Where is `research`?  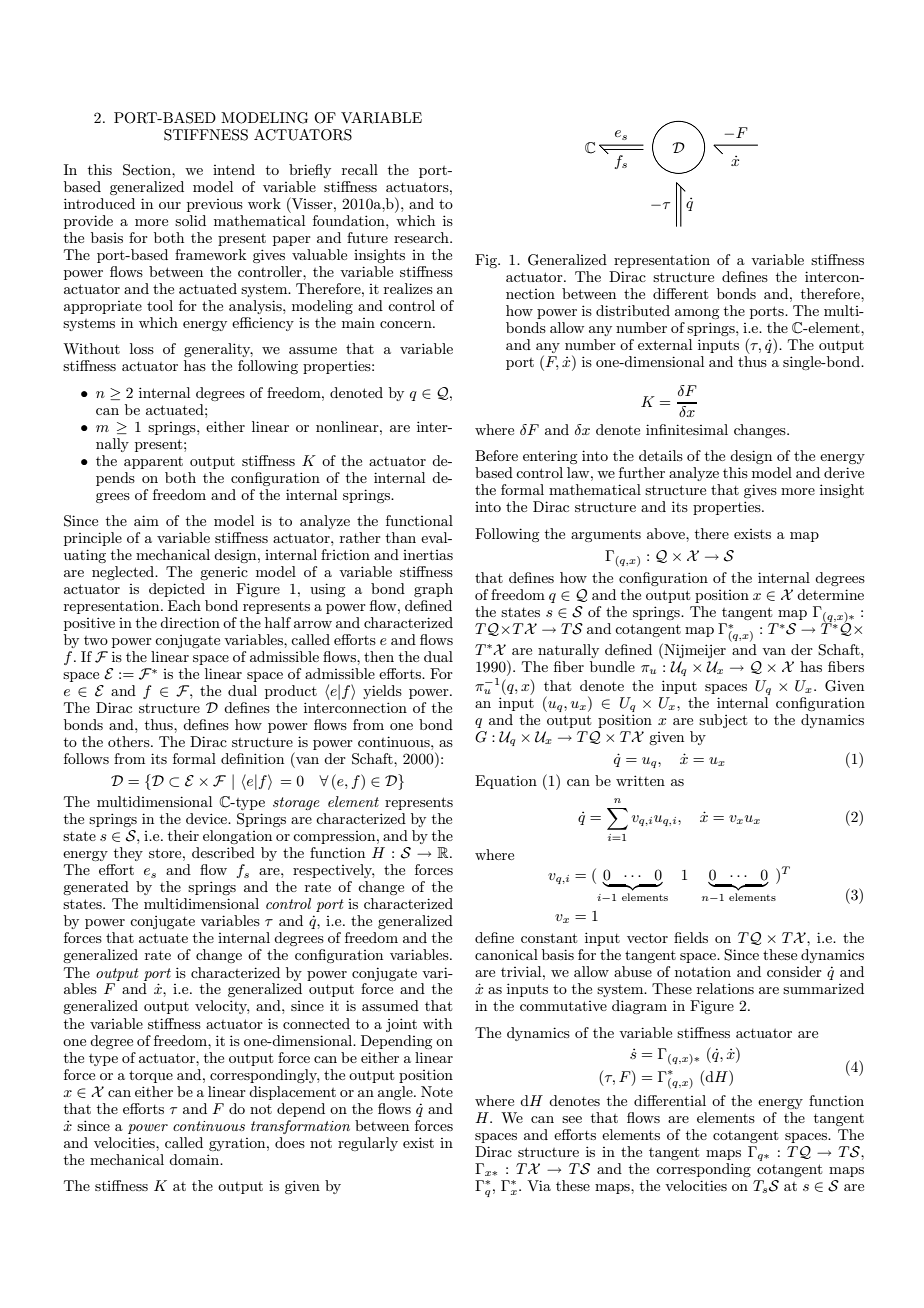
research is located at coordinates (422, 237).
